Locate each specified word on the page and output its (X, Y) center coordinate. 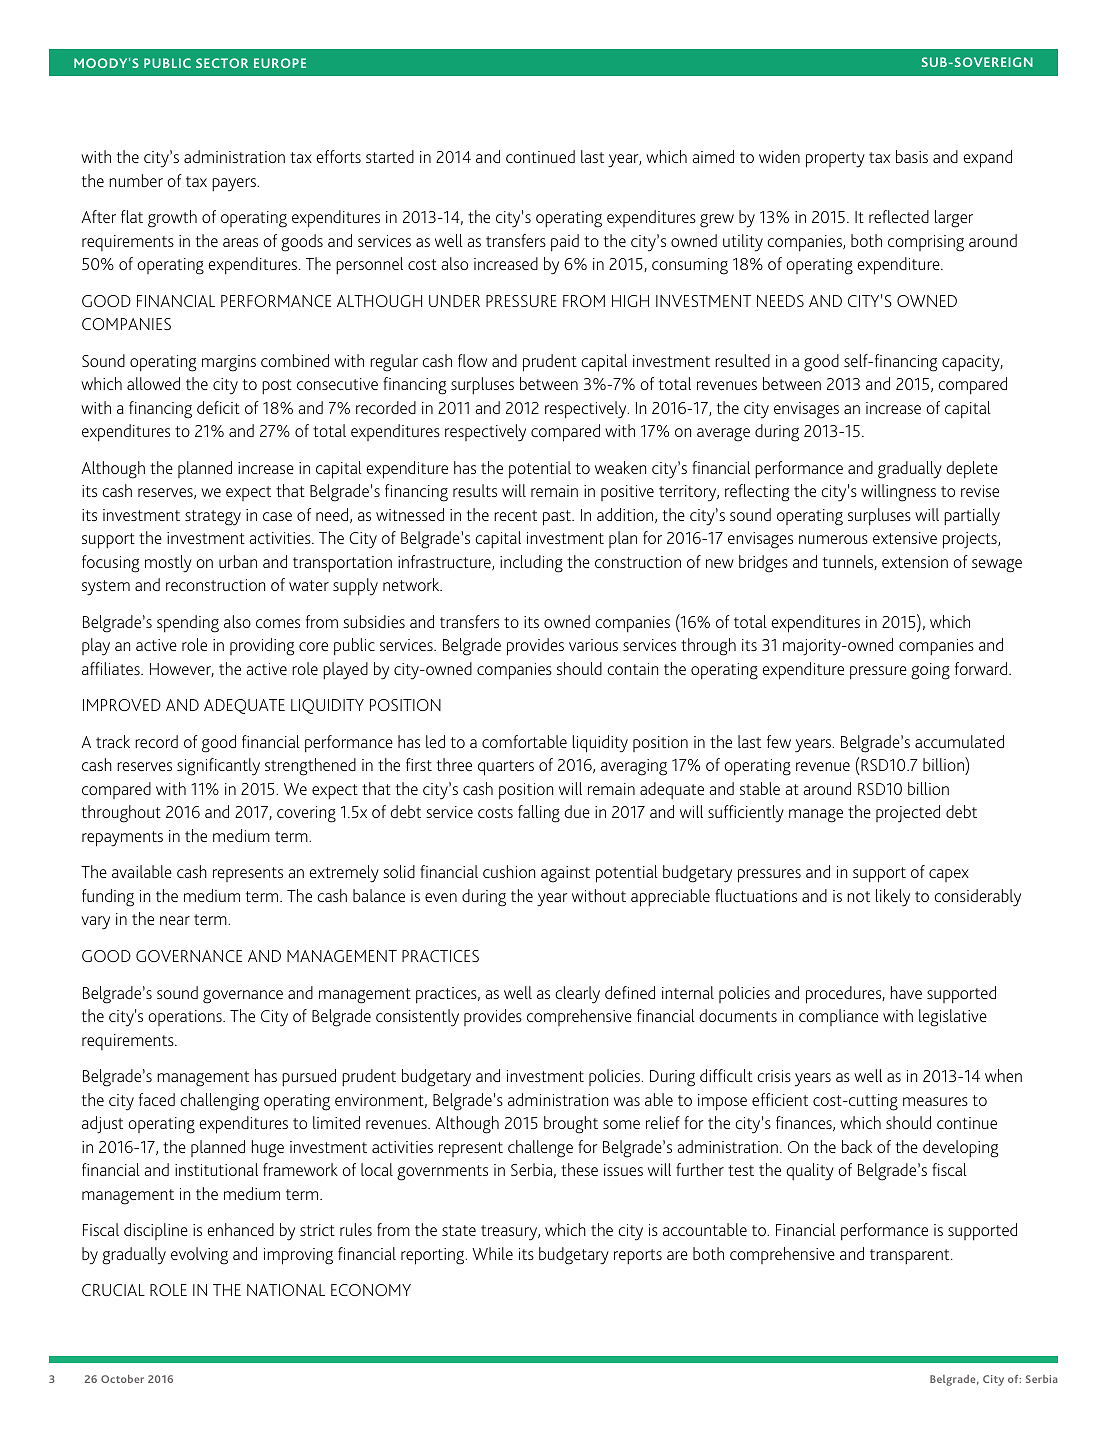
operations (186, 1018)
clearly (577, 995)
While (492, 1253)
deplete (972, 470)
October (122, 1379)
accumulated (959, 741)
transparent (911, 1257)
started (390, 156)
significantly (218, 767)
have (906, 992)
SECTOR (222, 63)
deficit (218, 407)
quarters (506, 768)
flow (472, 360)
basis (912, 156)
